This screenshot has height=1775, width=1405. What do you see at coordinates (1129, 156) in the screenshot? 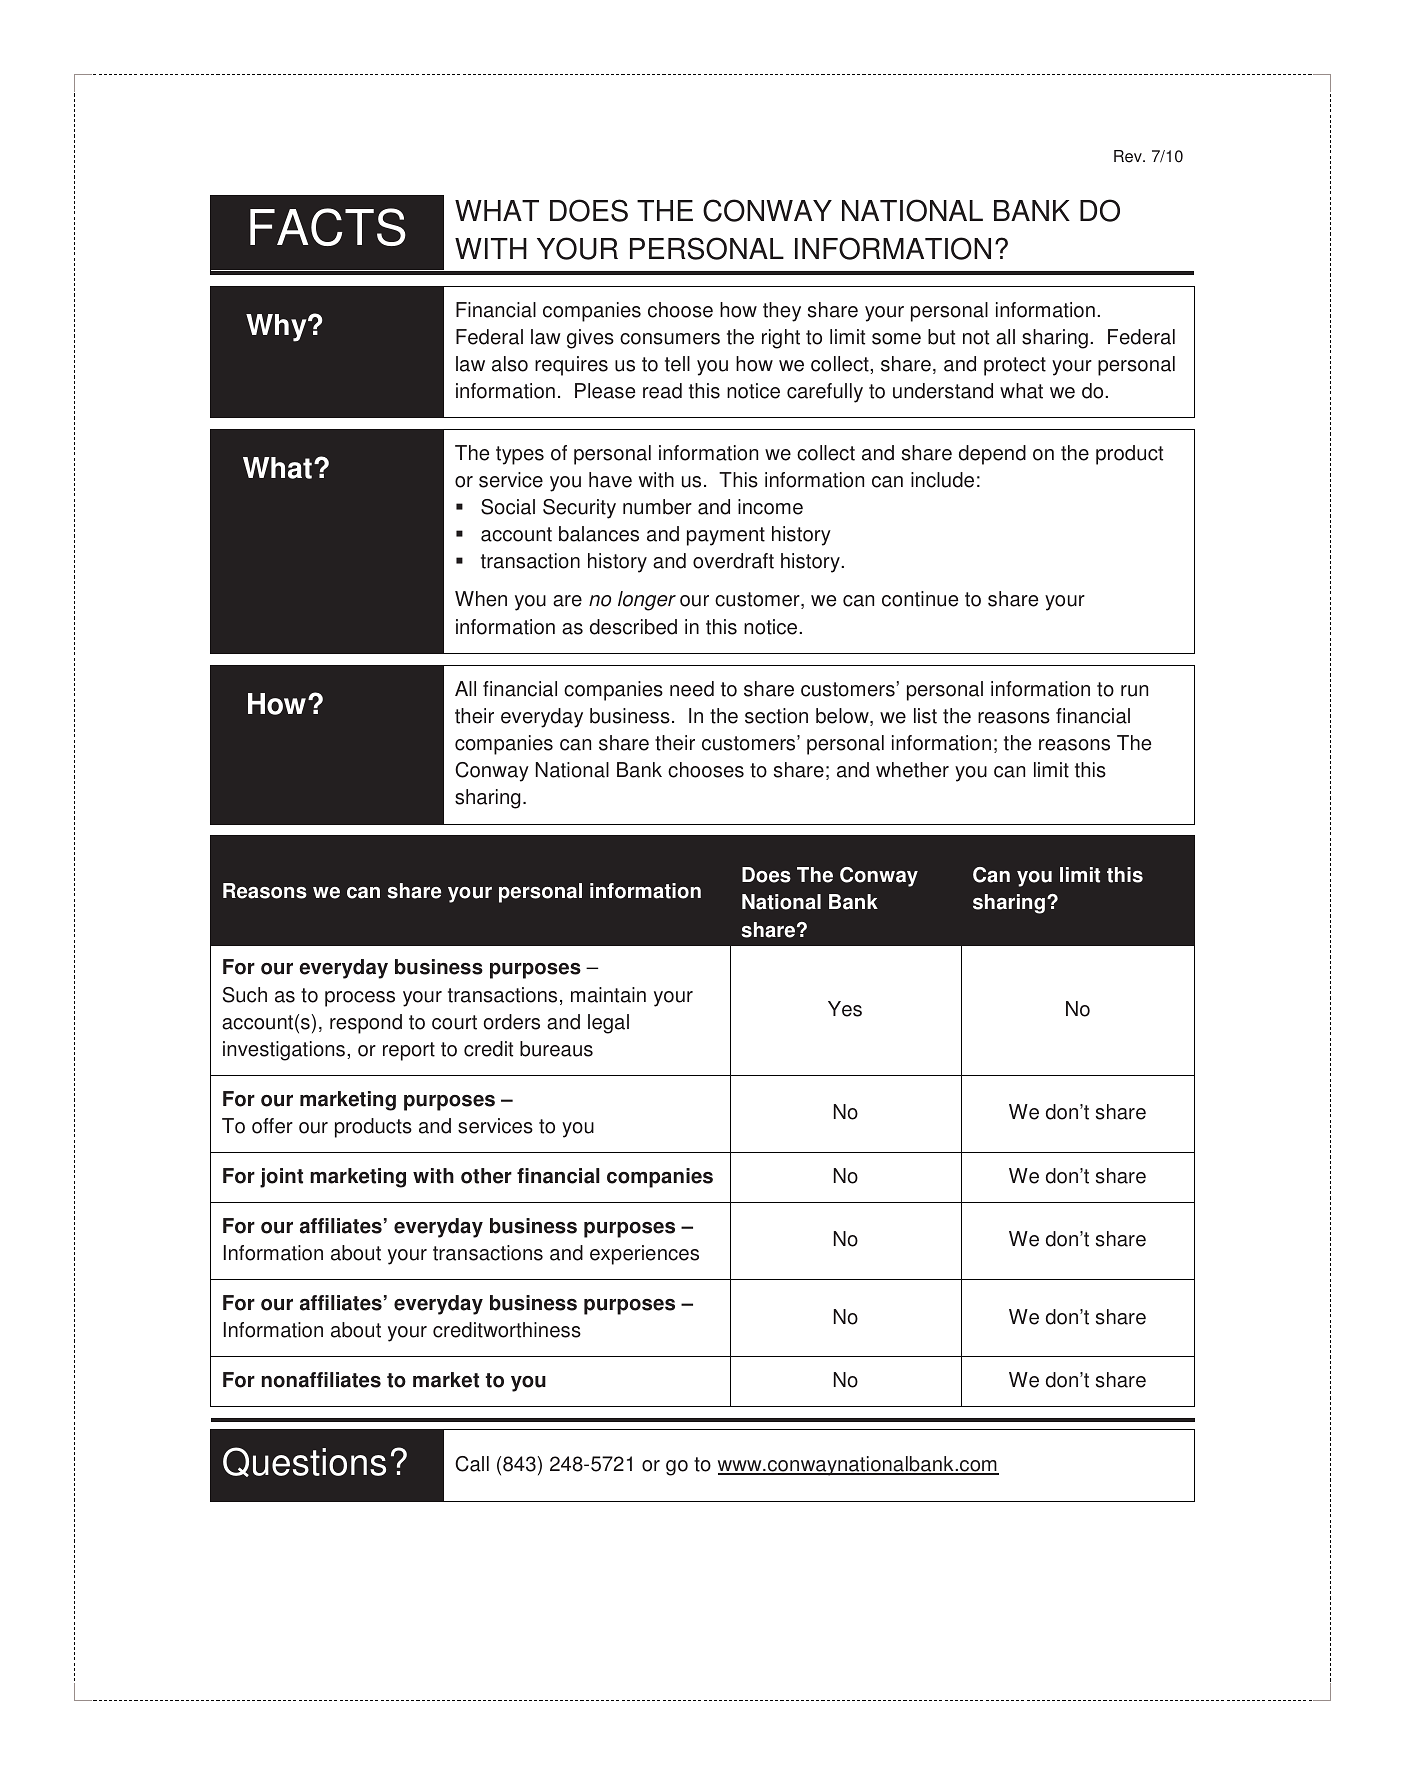
I see `Rev` at bounding box center [1129, 156].
